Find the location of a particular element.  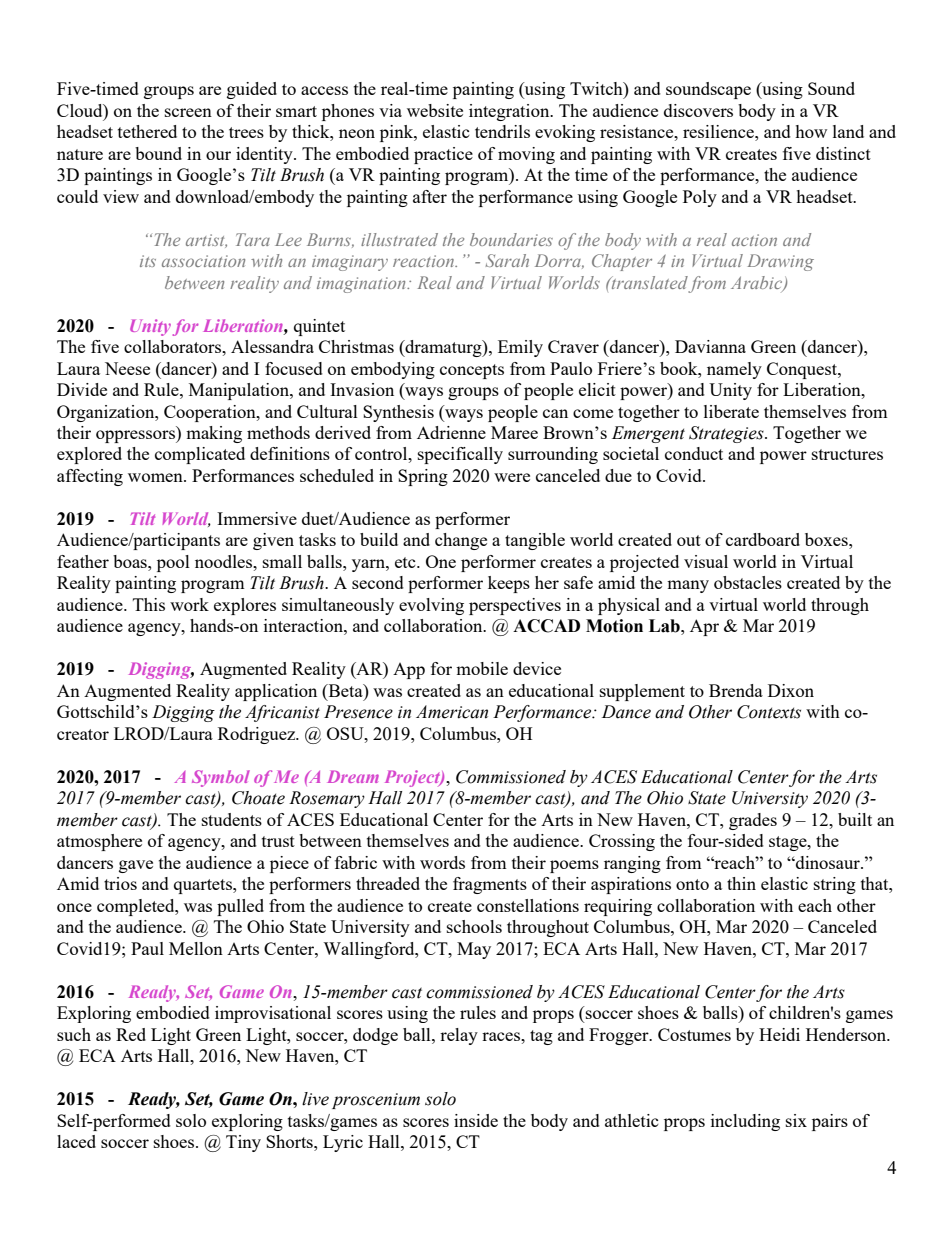

complicated is located at coordinates (200, 455).
